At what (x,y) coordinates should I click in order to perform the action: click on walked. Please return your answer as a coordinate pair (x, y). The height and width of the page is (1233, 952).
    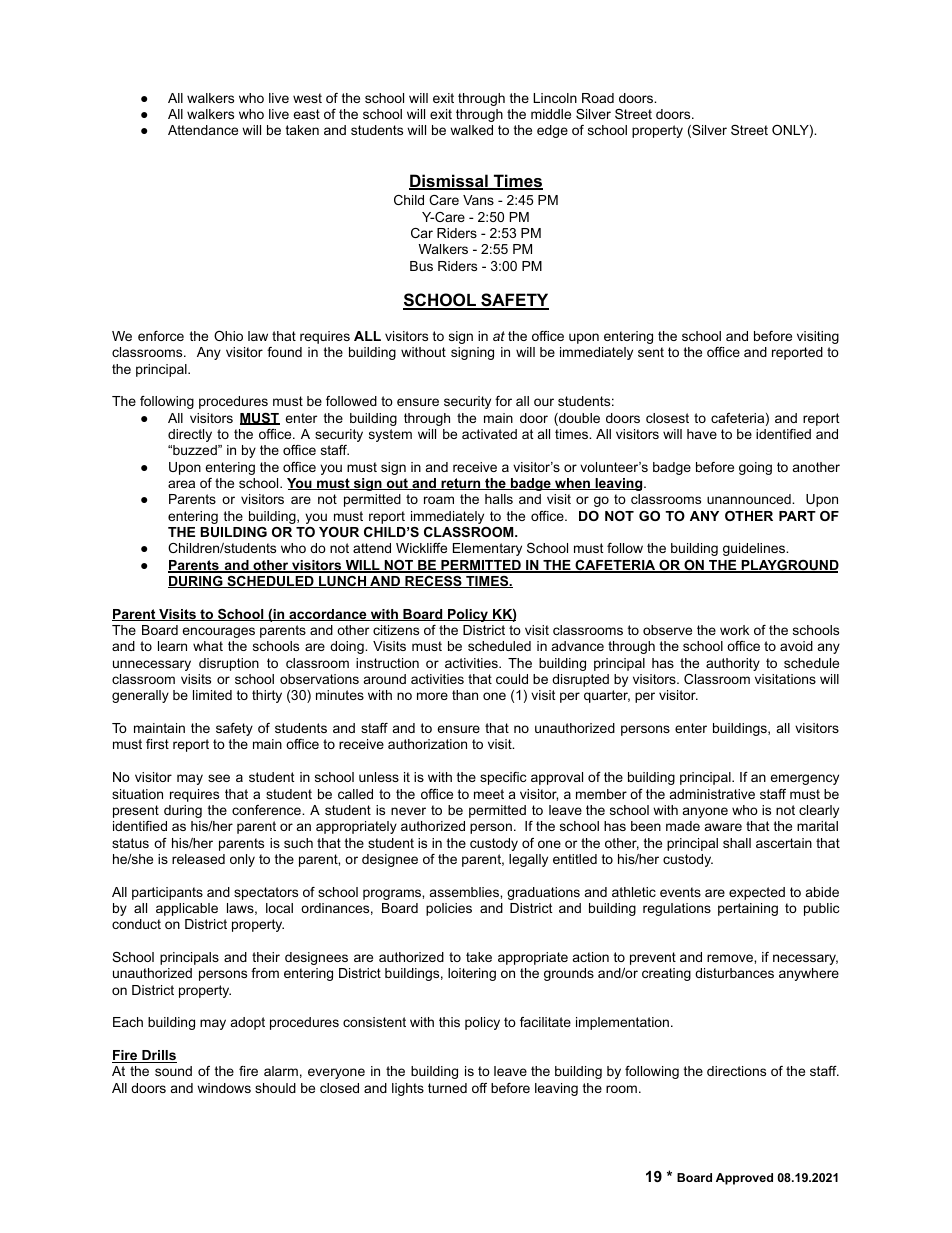
    Looking at the image, I should click on (471, 130).
